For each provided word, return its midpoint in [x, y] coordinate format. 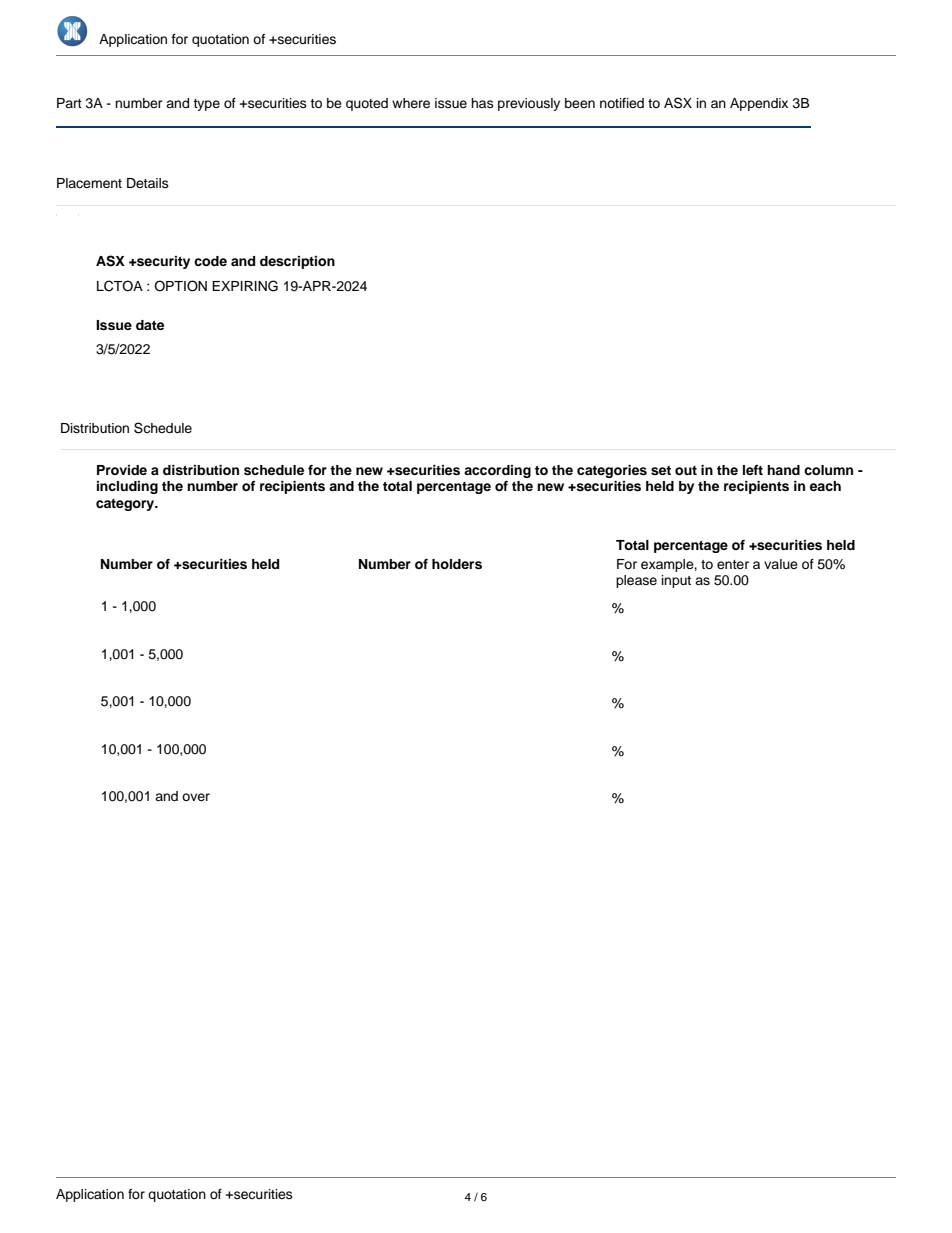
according [497, 471]
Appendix [759, 104]
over [196, 797]
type [206, 105]
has [482, 103]
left [753, 470]
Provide [122, 470]
